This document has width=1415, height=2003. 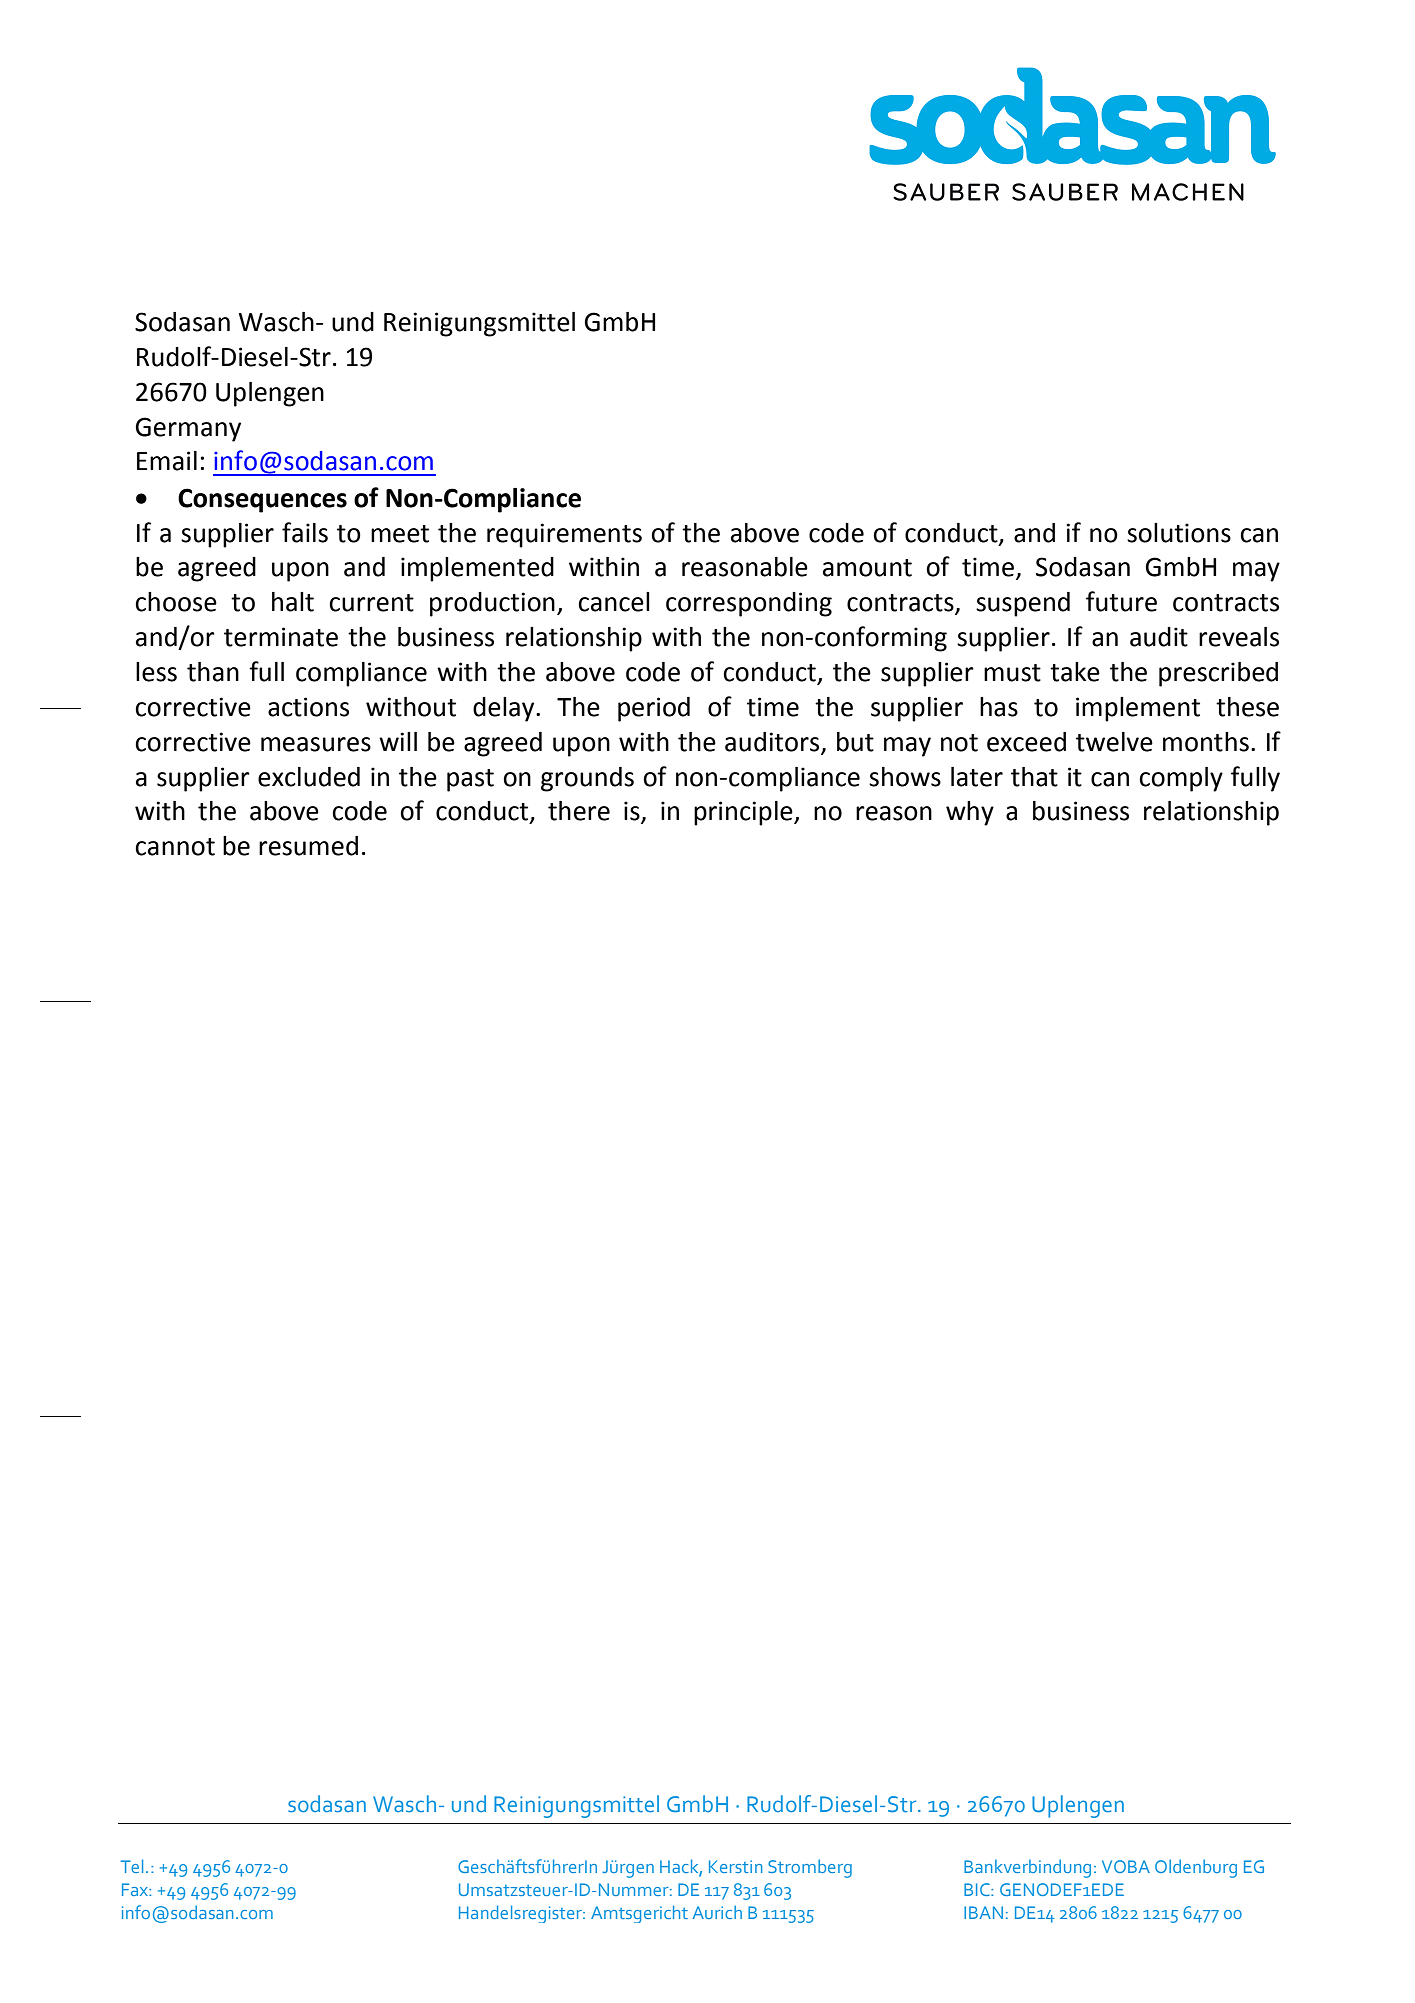 What do you see at coordinates (735, 1866) in the document?
I see `Kerstin` at bounding box center [735, 1866].
